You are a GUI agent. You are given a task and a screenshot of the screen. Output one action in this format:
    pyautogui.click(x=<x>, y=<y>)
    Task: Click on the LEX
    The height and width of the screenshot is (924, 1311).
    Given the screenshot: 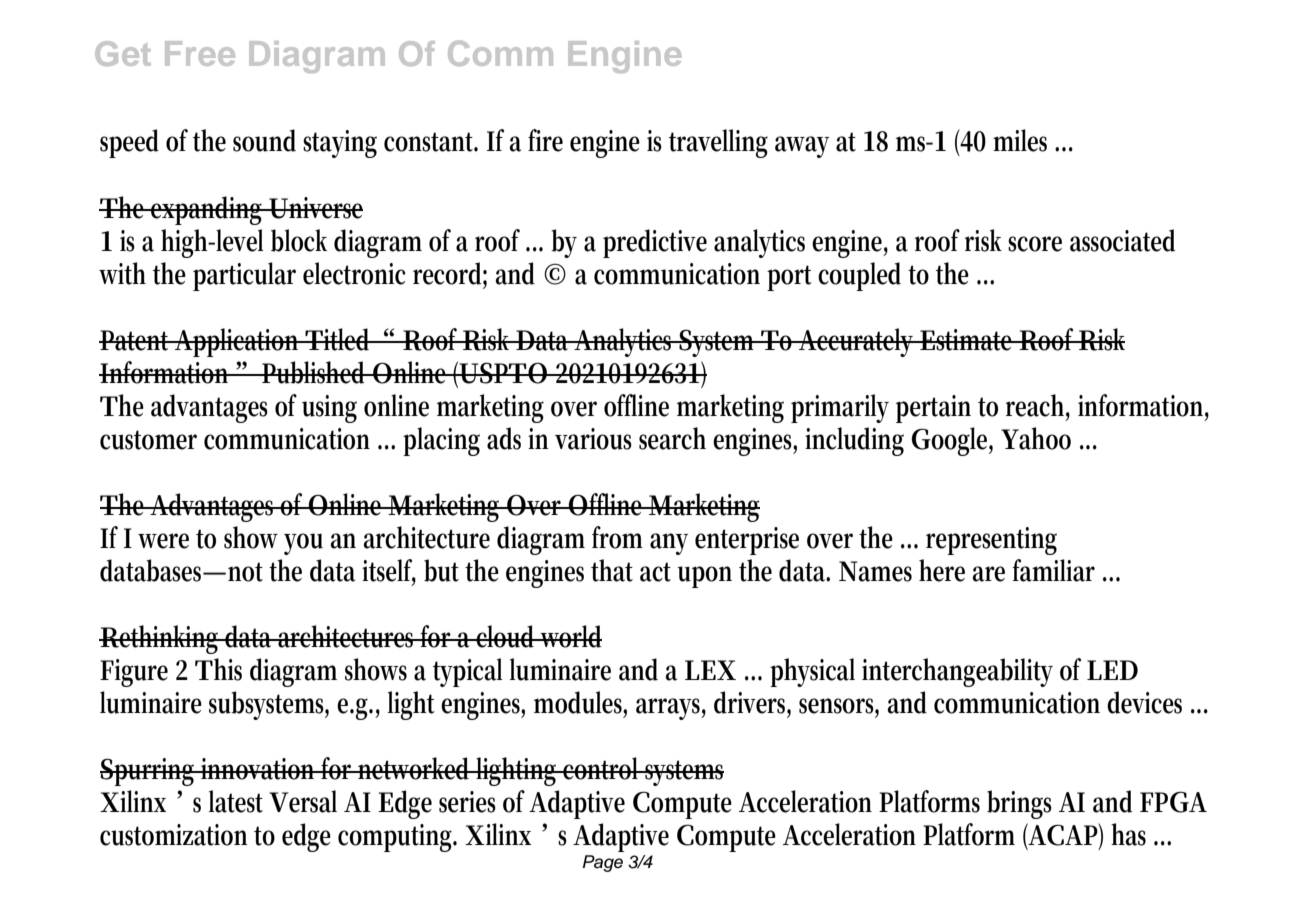 What is the action you would take?
    pyautogui.click(x=710, y=670)
